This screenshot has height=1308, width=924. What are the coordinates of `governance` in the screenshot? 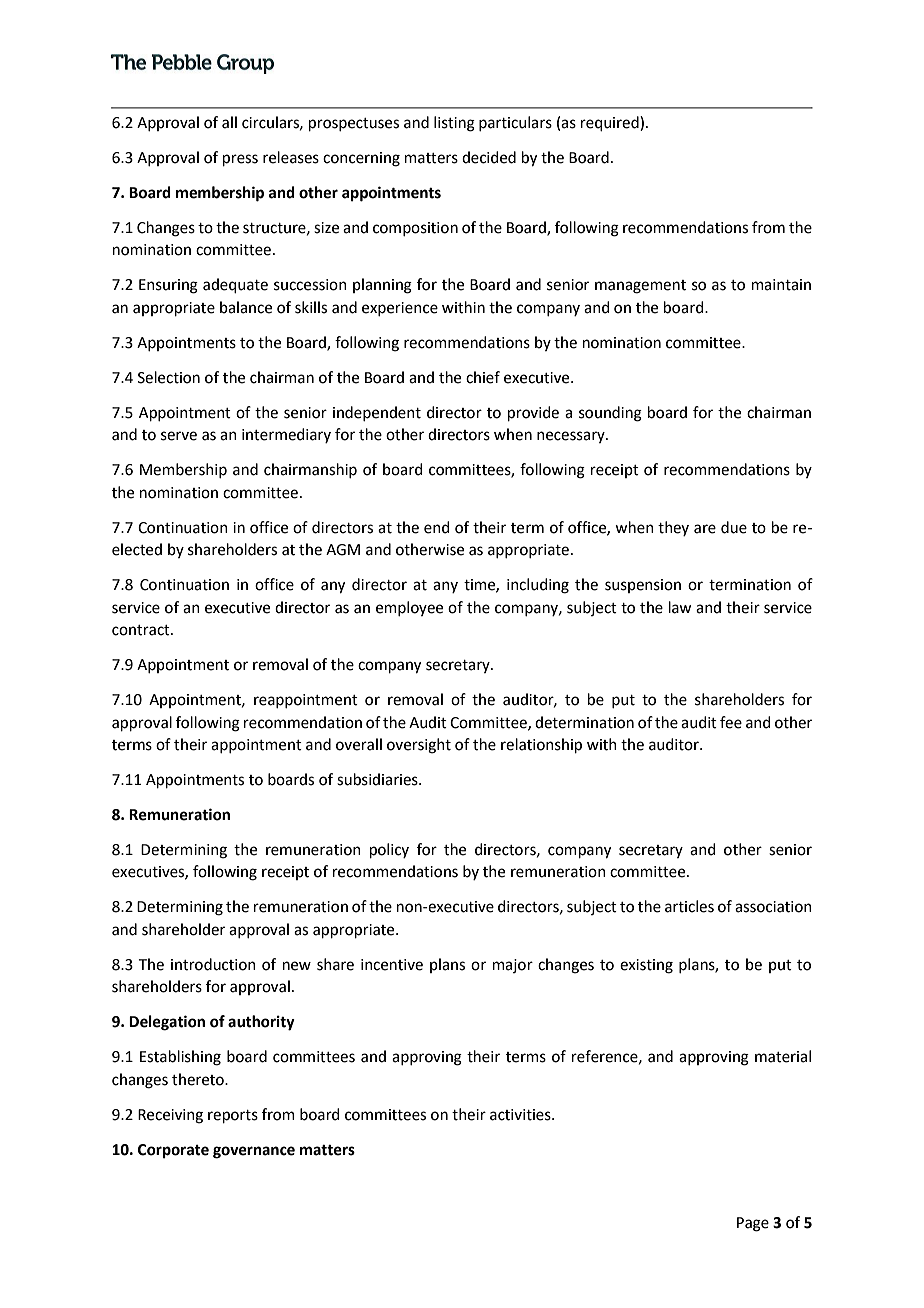 It's located at (254, 1152).
